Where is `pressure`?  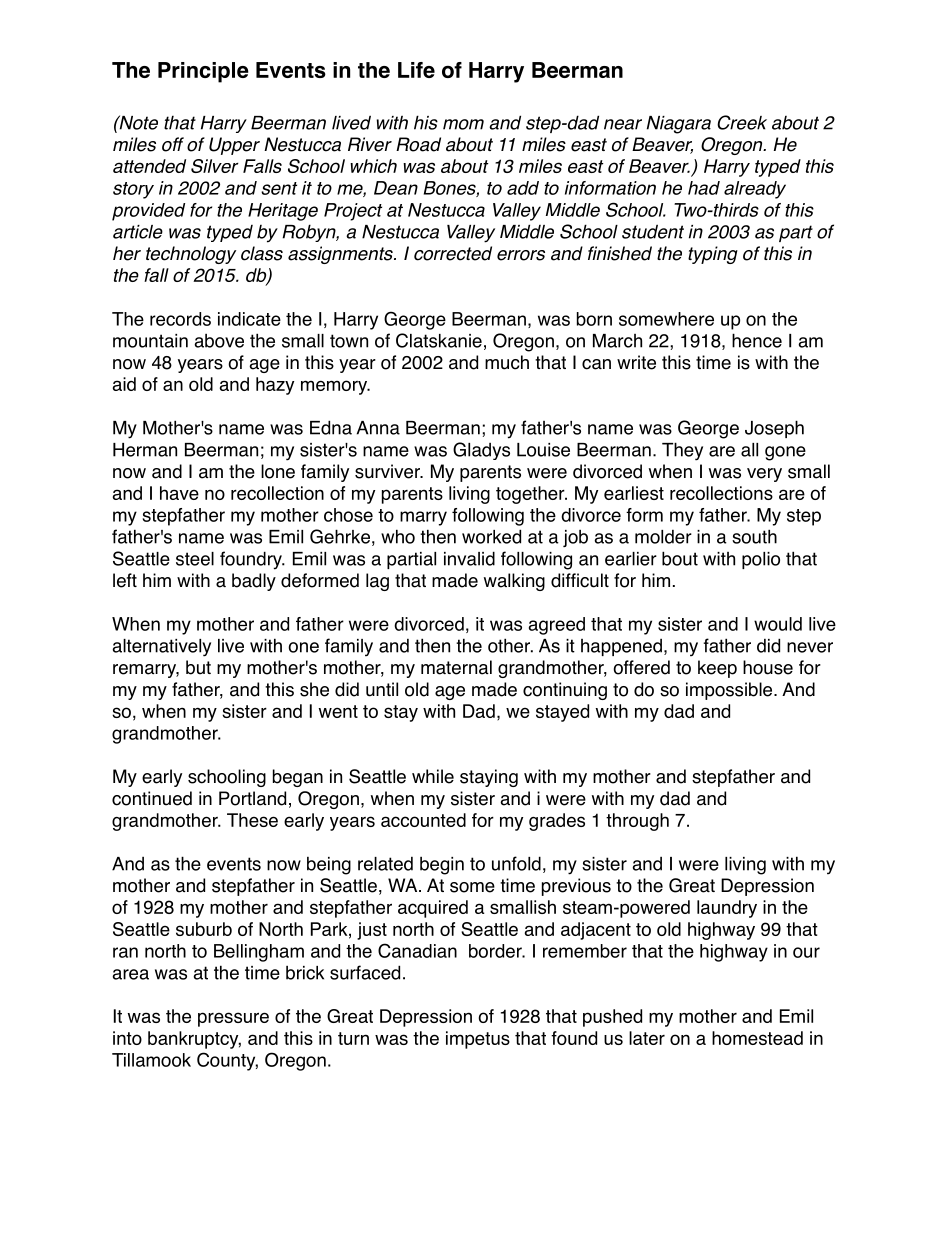 pressure is located at coordinates (233, 1019).
